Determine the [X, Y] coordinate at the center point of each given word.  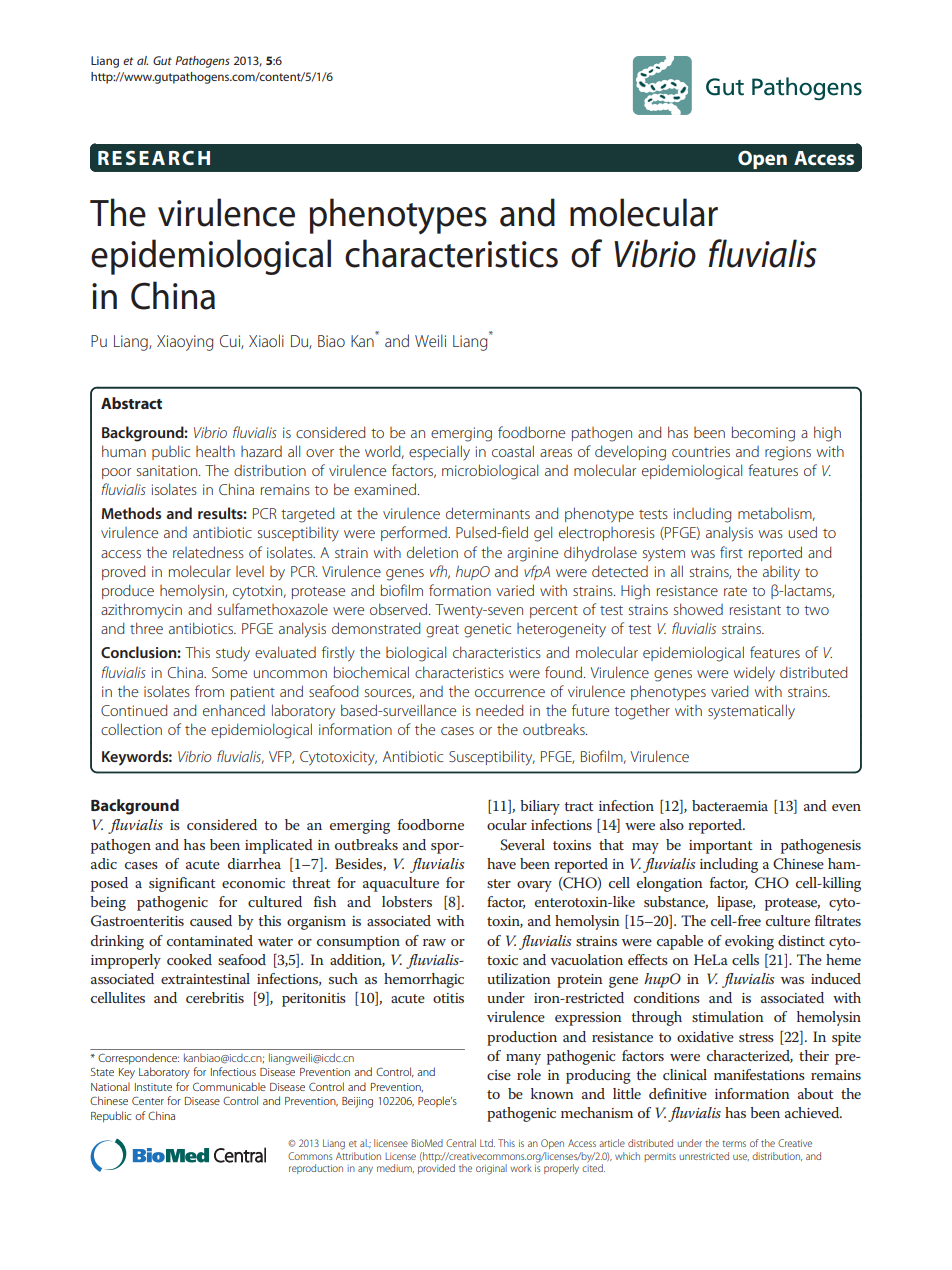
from [209, 691]
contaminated [210, 940]
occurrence [510, 693]
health [215, 451]
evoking [749, 942]
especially [439, 453]
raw [434, 942]
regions [788, 453]
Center [148, 1100]
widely [754, 674]
